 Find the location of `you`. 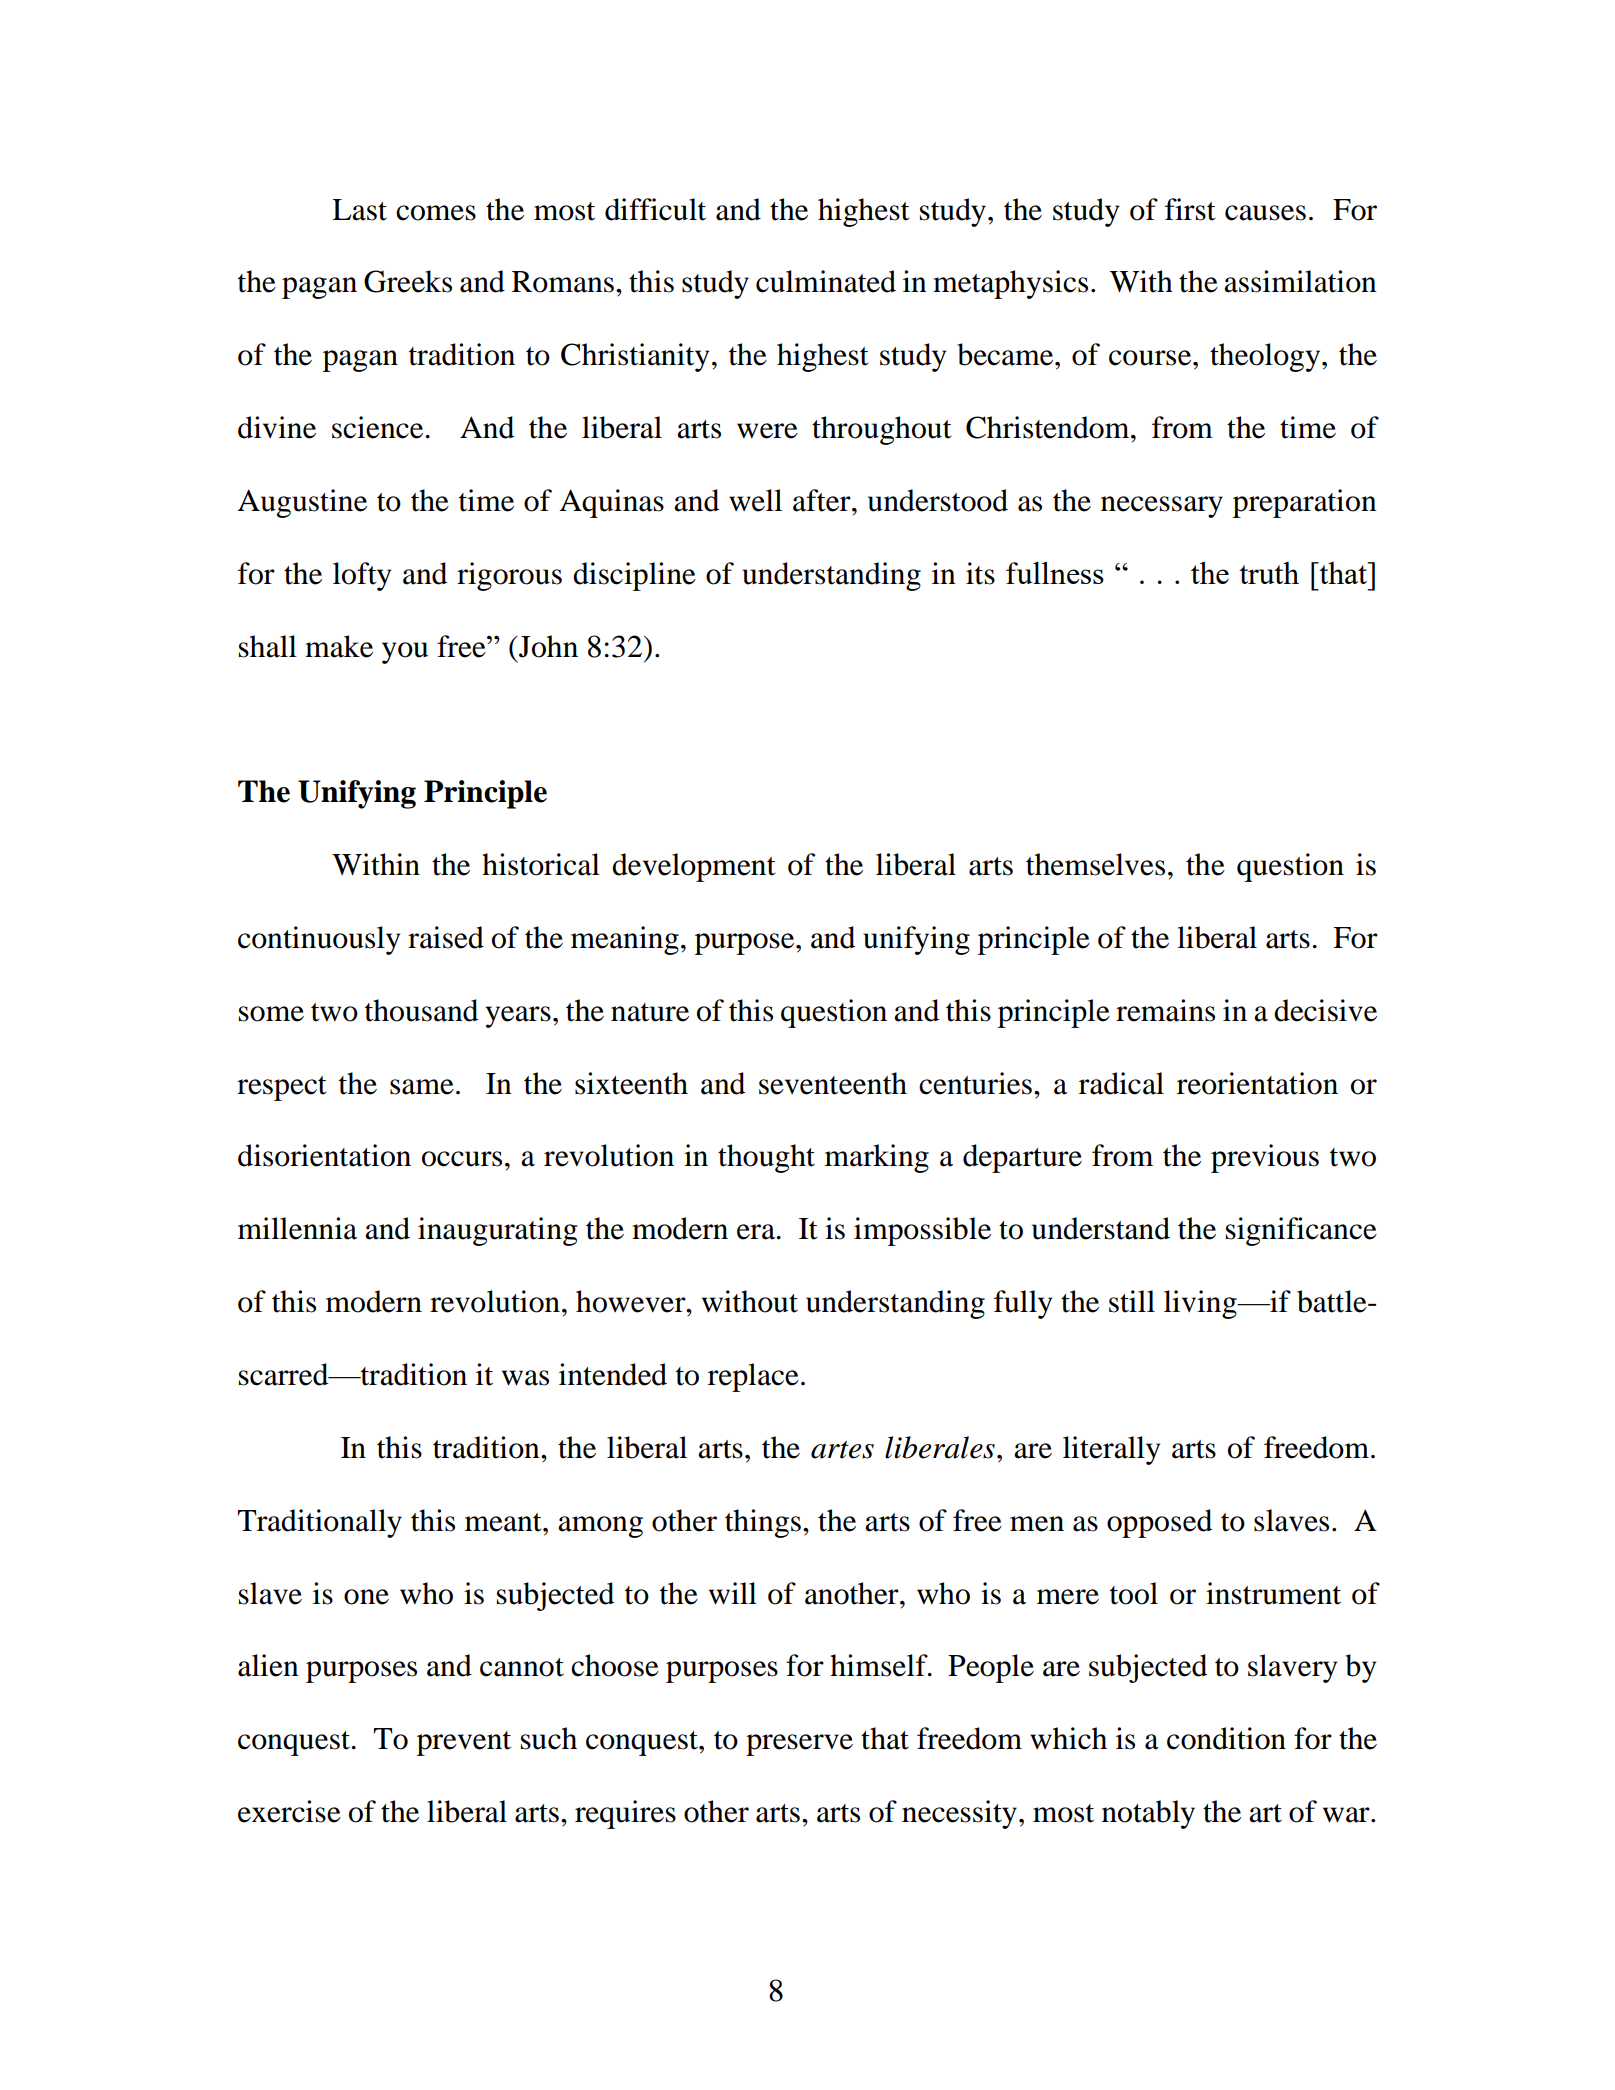

you is located at coordinates (405, 653).
